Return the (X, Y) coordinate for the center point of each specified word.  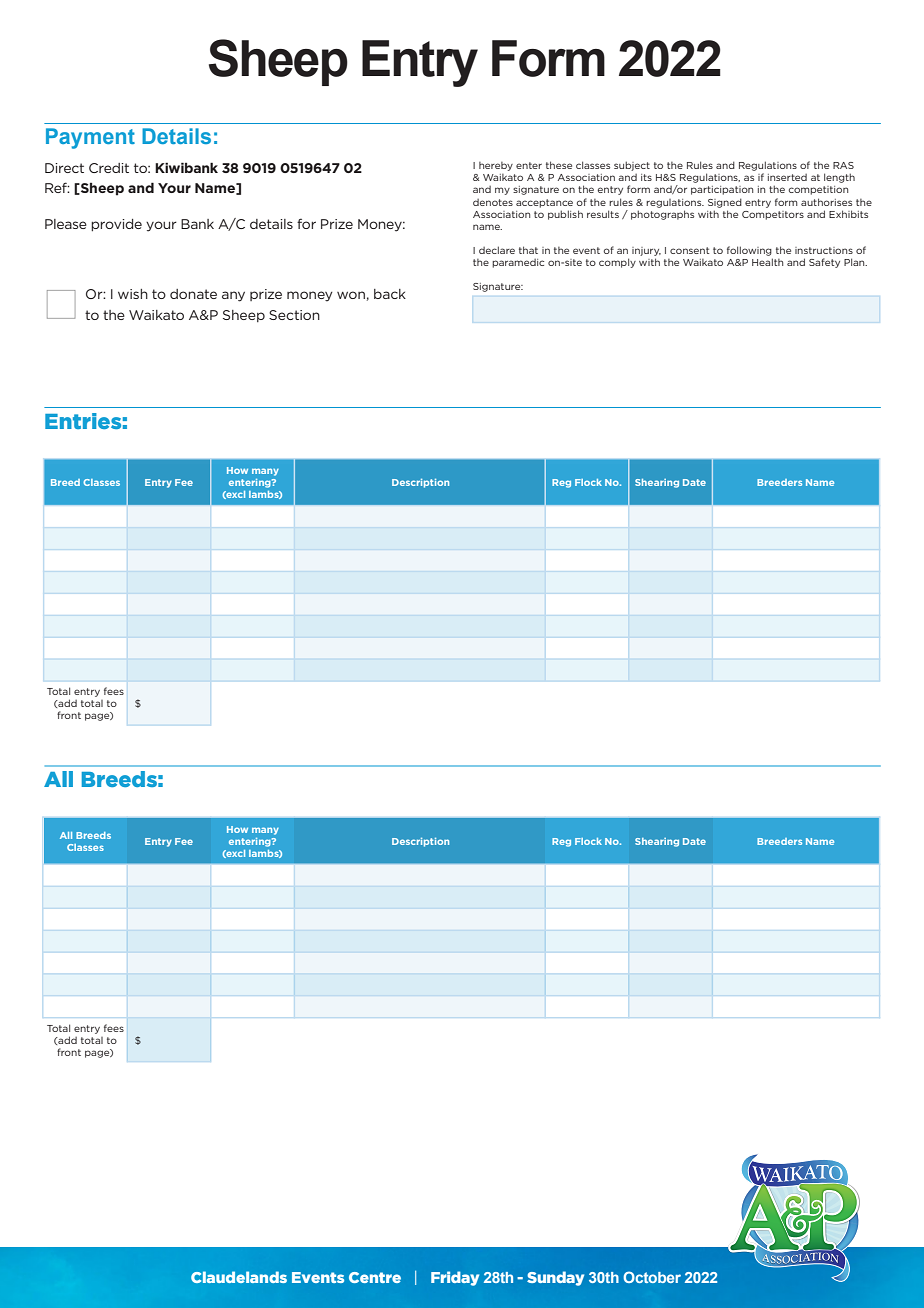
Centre (375, 1277)
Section (294, 315)
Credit (109, 168)
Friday (455, 1278)
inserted (787, 177)
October (652, 1277)
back (390, 294)
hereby (496, 166)
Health (767, 262)
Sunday (555, 1278)
